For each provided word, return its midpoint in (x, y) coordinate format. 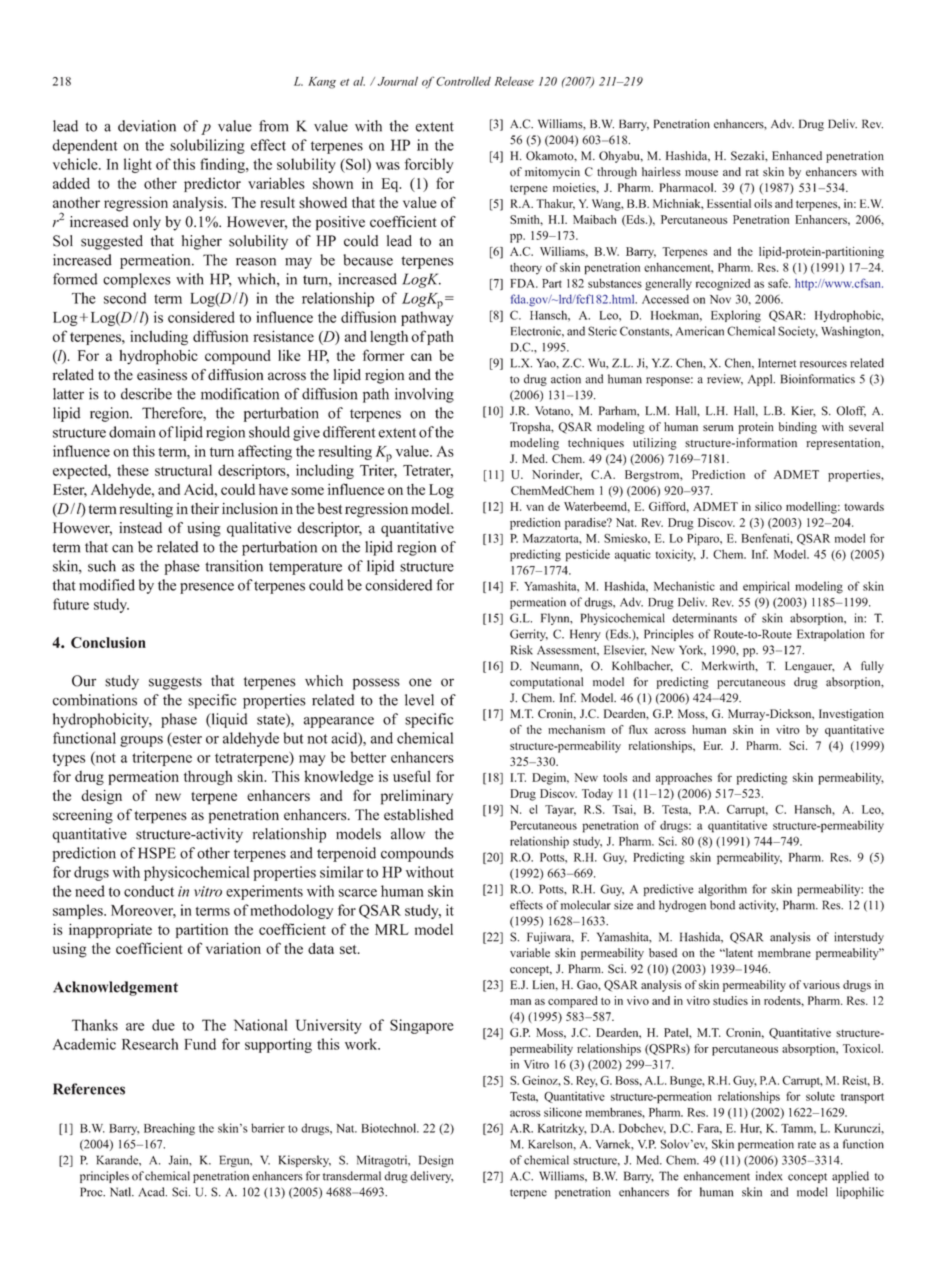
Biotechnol (390, 1128)
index (769, 1176)
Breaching (169, 1129)
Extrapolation (830, 635)
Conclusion (108, 642)
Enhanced (797, 156)
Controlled (463, 81)
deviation (147, 126)
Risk (522, 650)
